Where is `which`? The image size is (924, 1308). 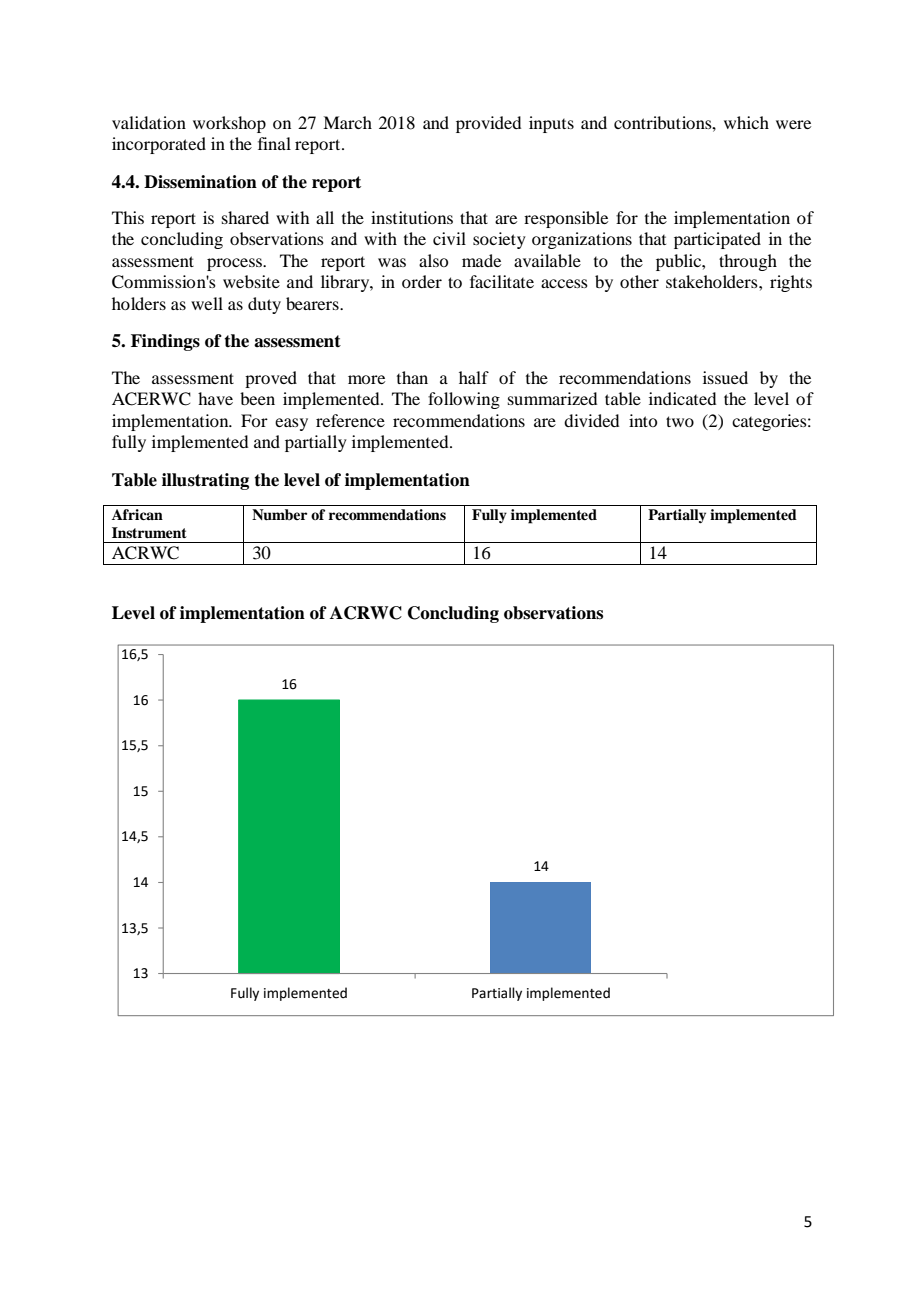 which is located at coordinates (746, 122).
